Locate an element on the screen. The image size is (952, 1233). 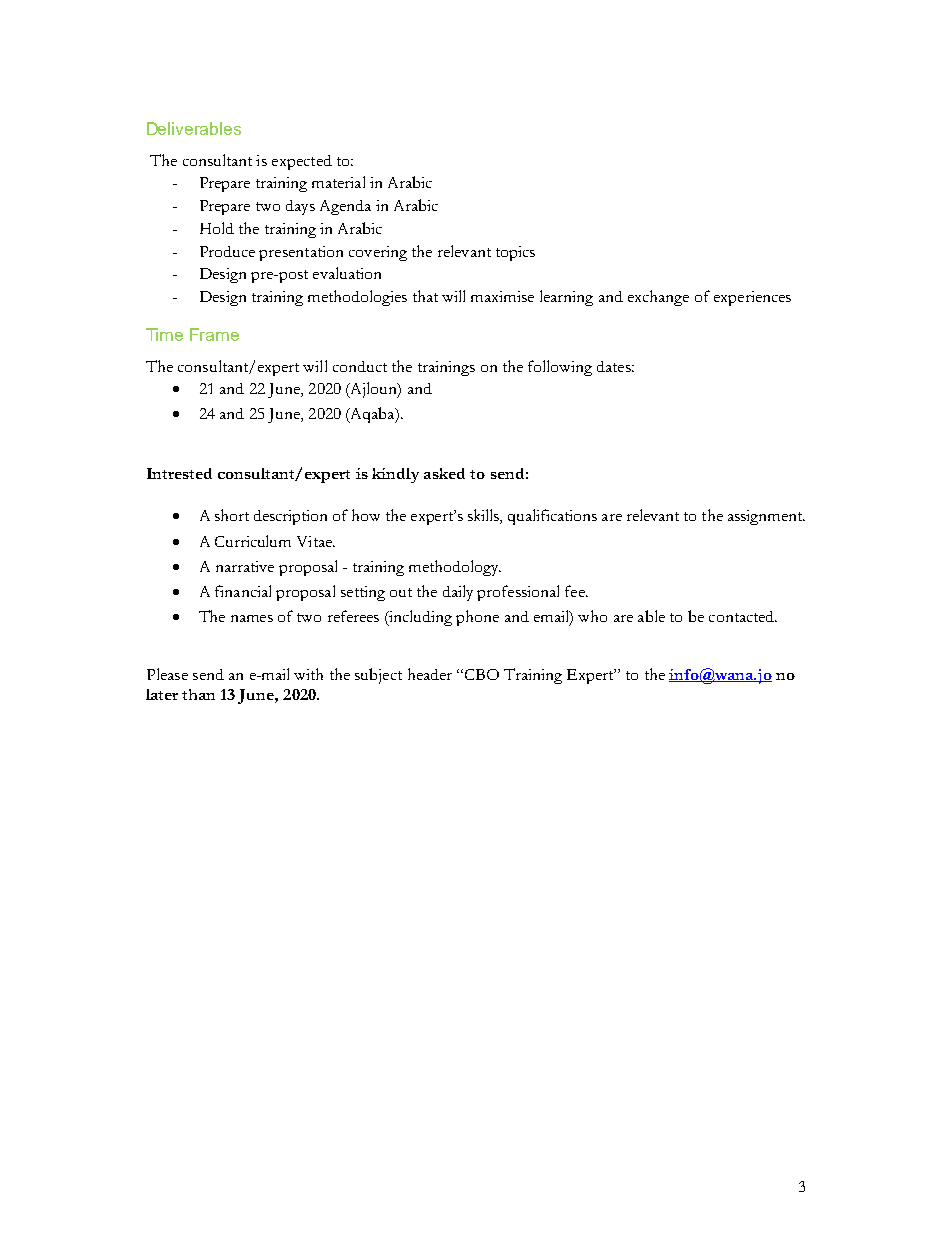
exchange is located at coordinates (658, 298).
